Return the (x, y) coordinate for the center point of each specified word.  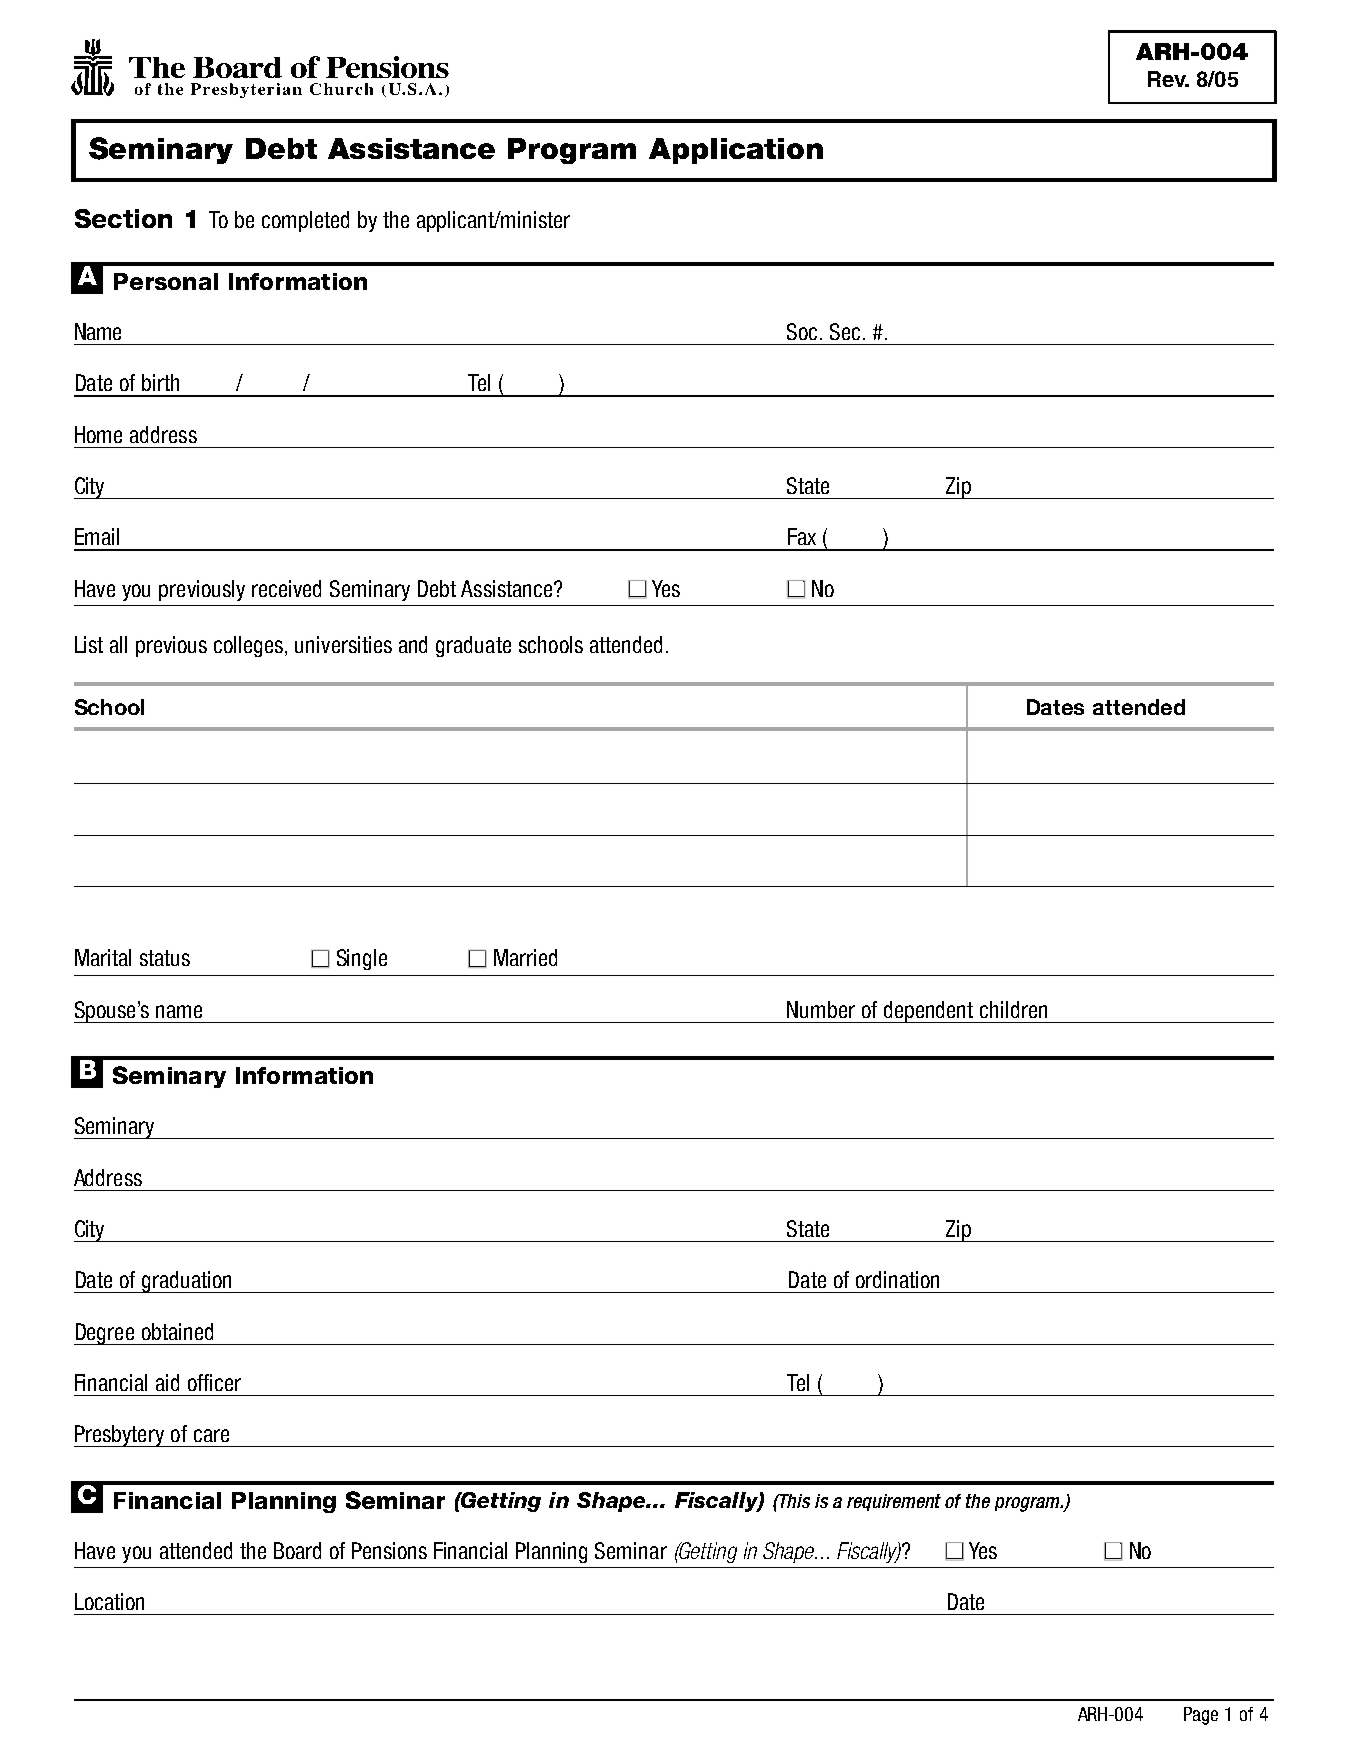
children (1013, 1009)
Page (1201, 1716)
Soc (804, 331)
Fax (802, 536)
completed (305, 221)
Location (109, 1601)
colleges (250, 646)
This (794, 1501)
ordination (897, 1279)
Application (736, 151)
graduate (473, 646)
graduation (187, 1282)
